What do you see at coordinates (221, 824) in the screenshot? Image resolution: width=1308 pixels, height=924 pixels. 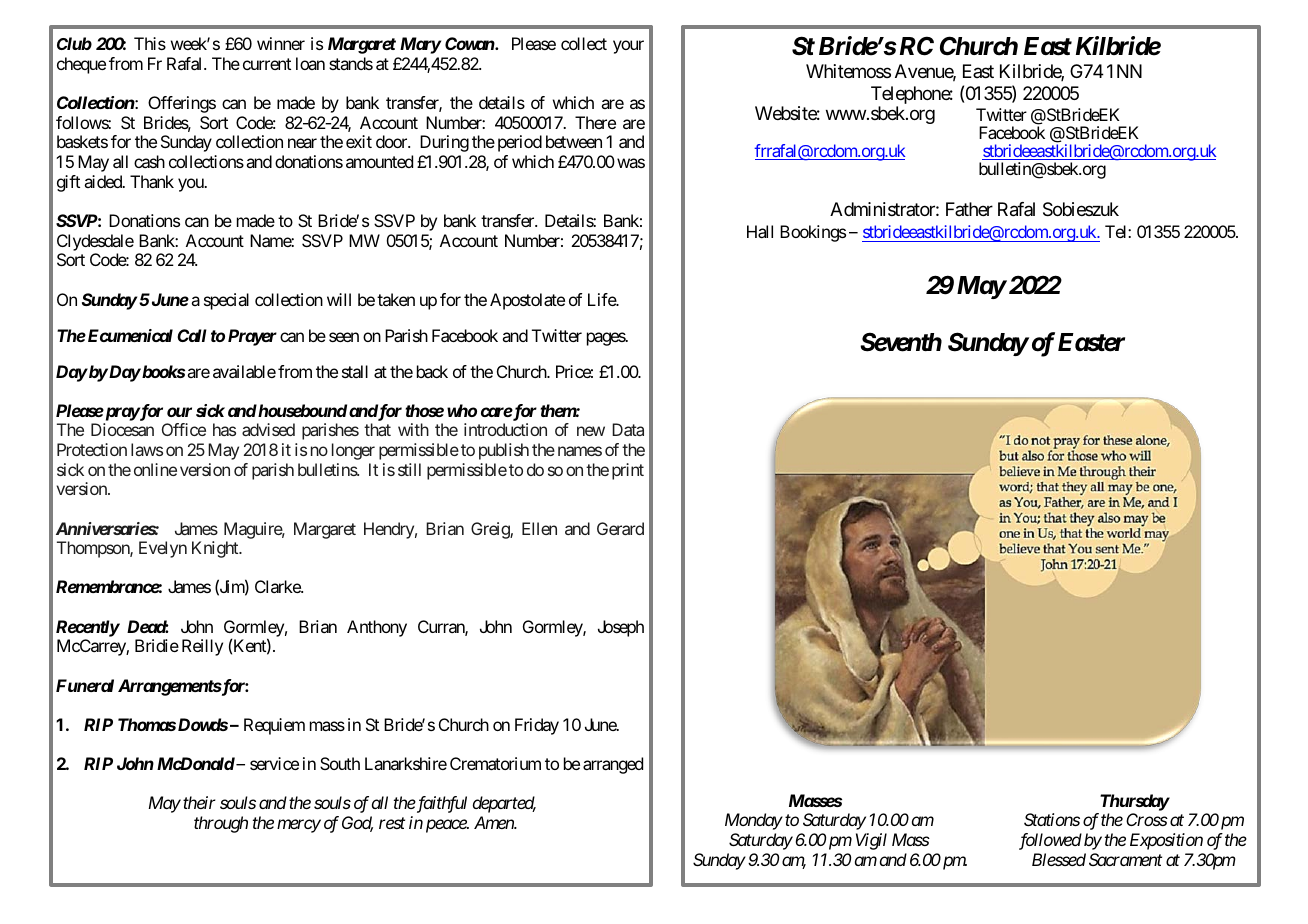 I see `through` at bounding box center [221, 824].
